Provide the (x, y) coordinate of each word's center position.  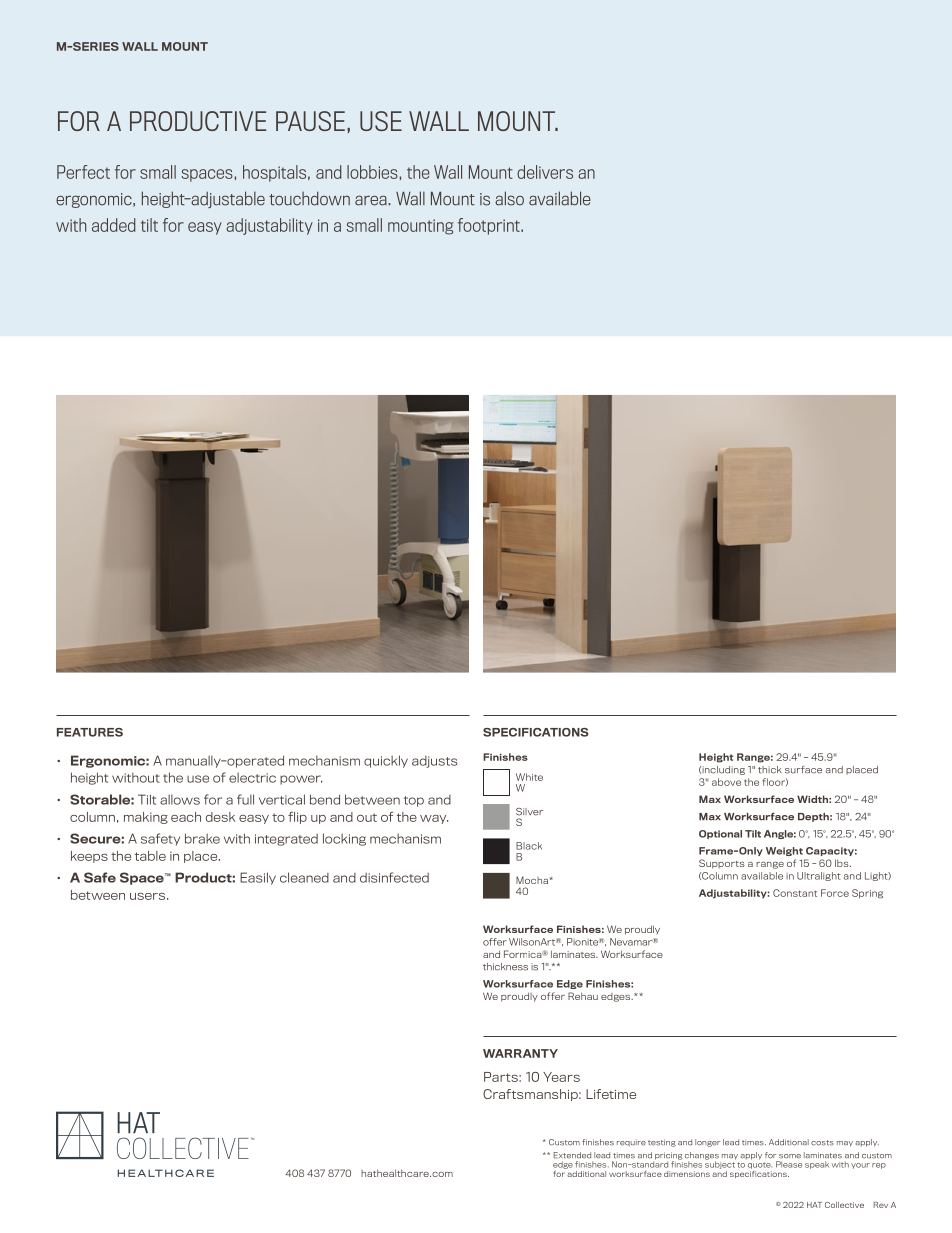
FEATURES (90, 732)
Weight (784, 851)
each (186, 817)
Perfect (83, 172)
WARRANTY (520, 1053)
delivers (545, 172)
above (726, 782)
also (509, 198)
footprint (490, 226)
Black (529, 846)
